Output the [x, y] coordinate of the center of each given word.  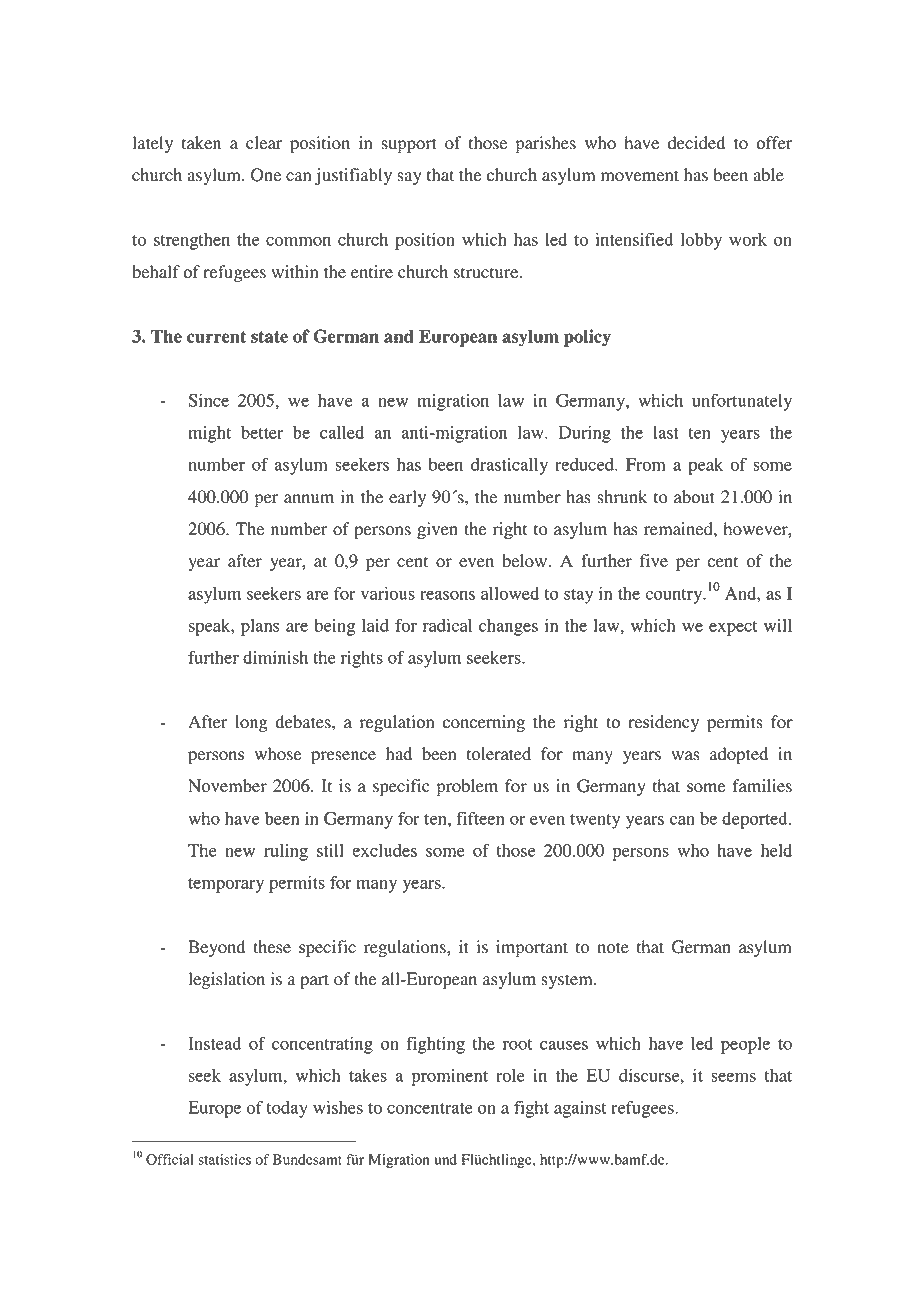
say [409, 178]
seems [733, 1077]
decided [696, 143]
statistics [224, 1159]
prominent [449, 1077]
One [266, 175]
